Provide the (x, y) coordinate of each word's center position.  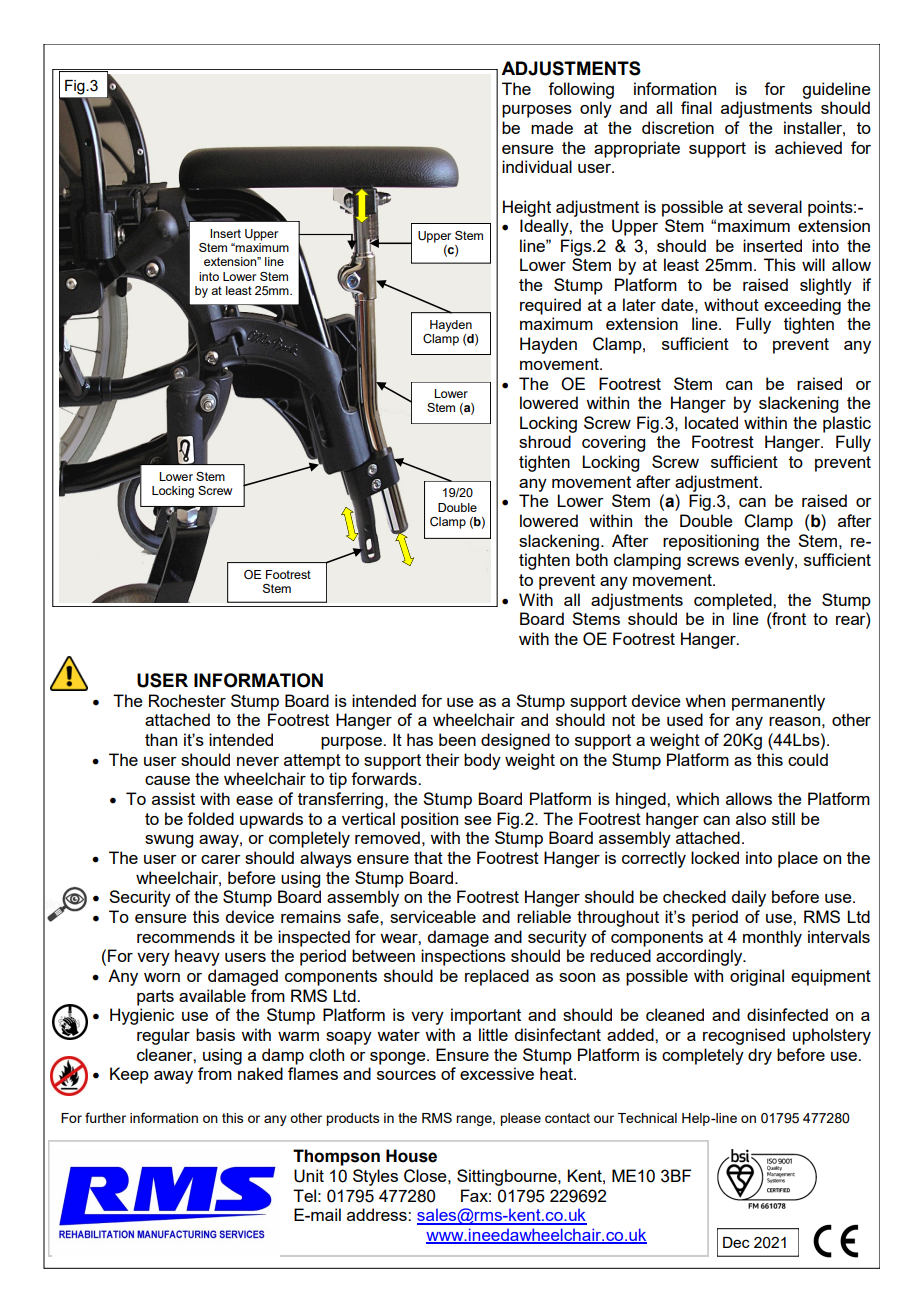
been (457, 739)
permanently (778, 702)
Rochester (187, 700)
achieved (808, 147)
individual (537, 166)
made (552, 127)
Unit (309, 1176)
